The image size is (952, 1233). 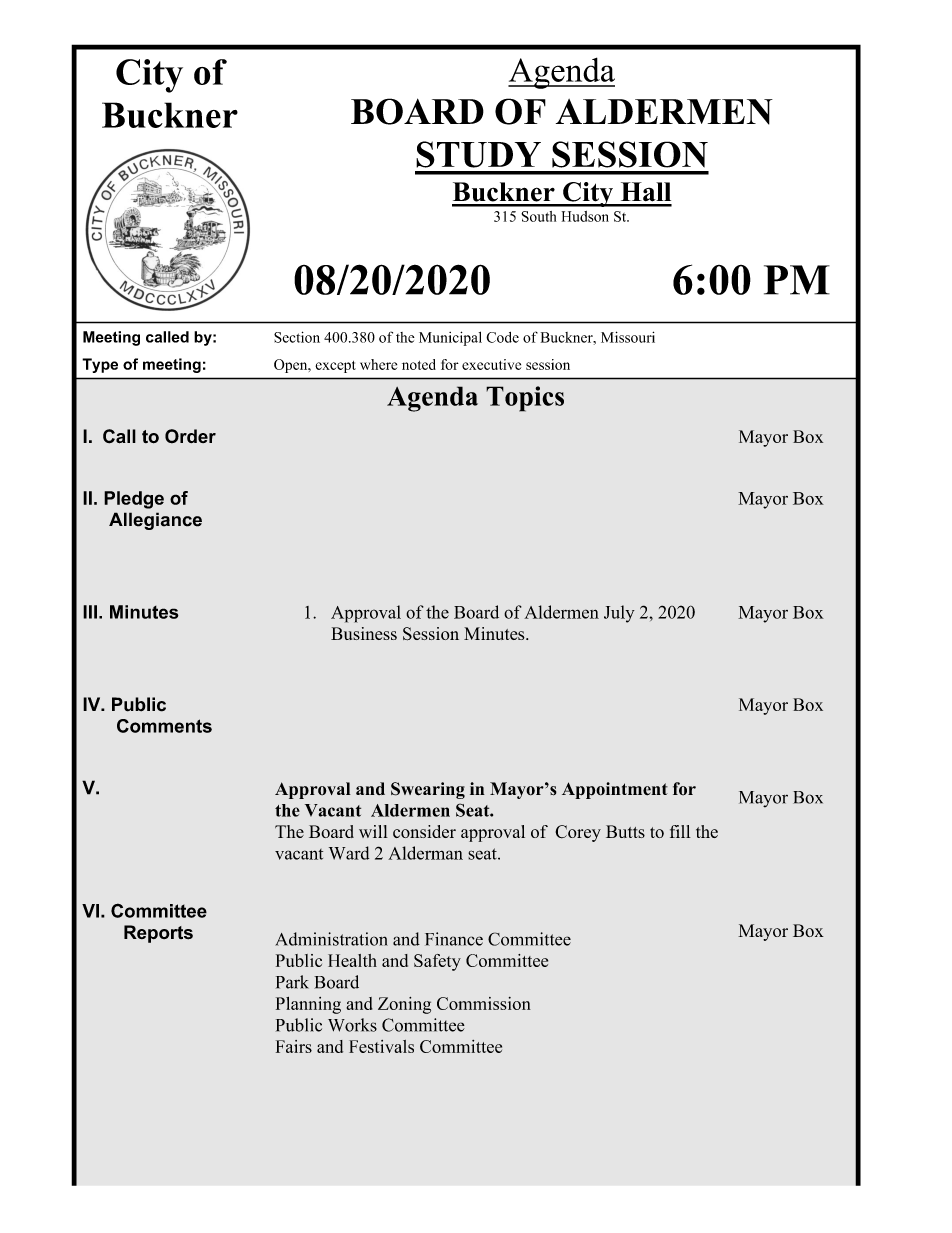 I want to click on Reports, so click(x=158, y=934).
